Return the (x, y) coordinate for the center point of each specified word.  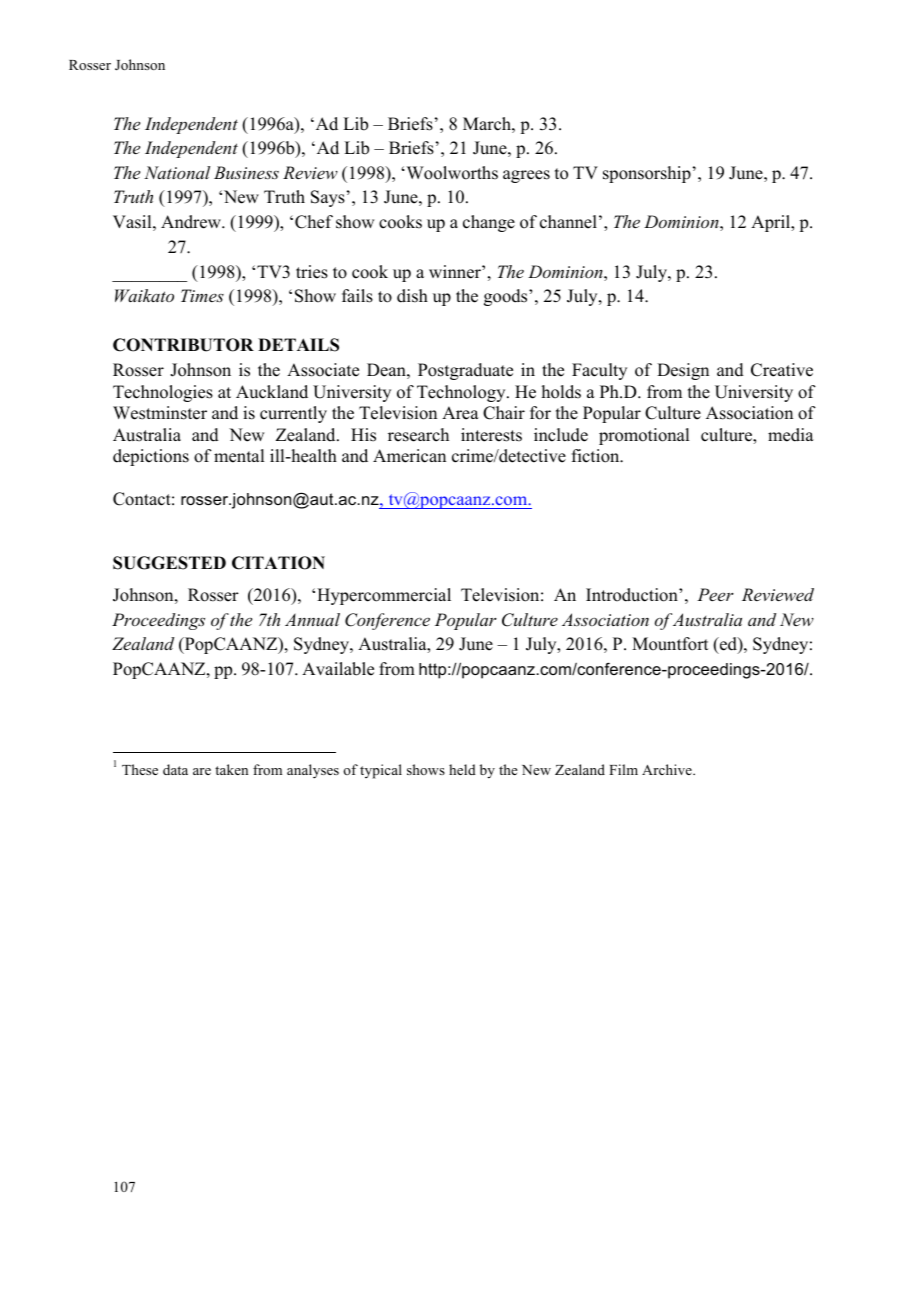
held (462, 769)
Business (246, 172)
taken (231, 769)
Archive (668, 769)
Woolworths (451, 173)
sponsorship (647, 174)
